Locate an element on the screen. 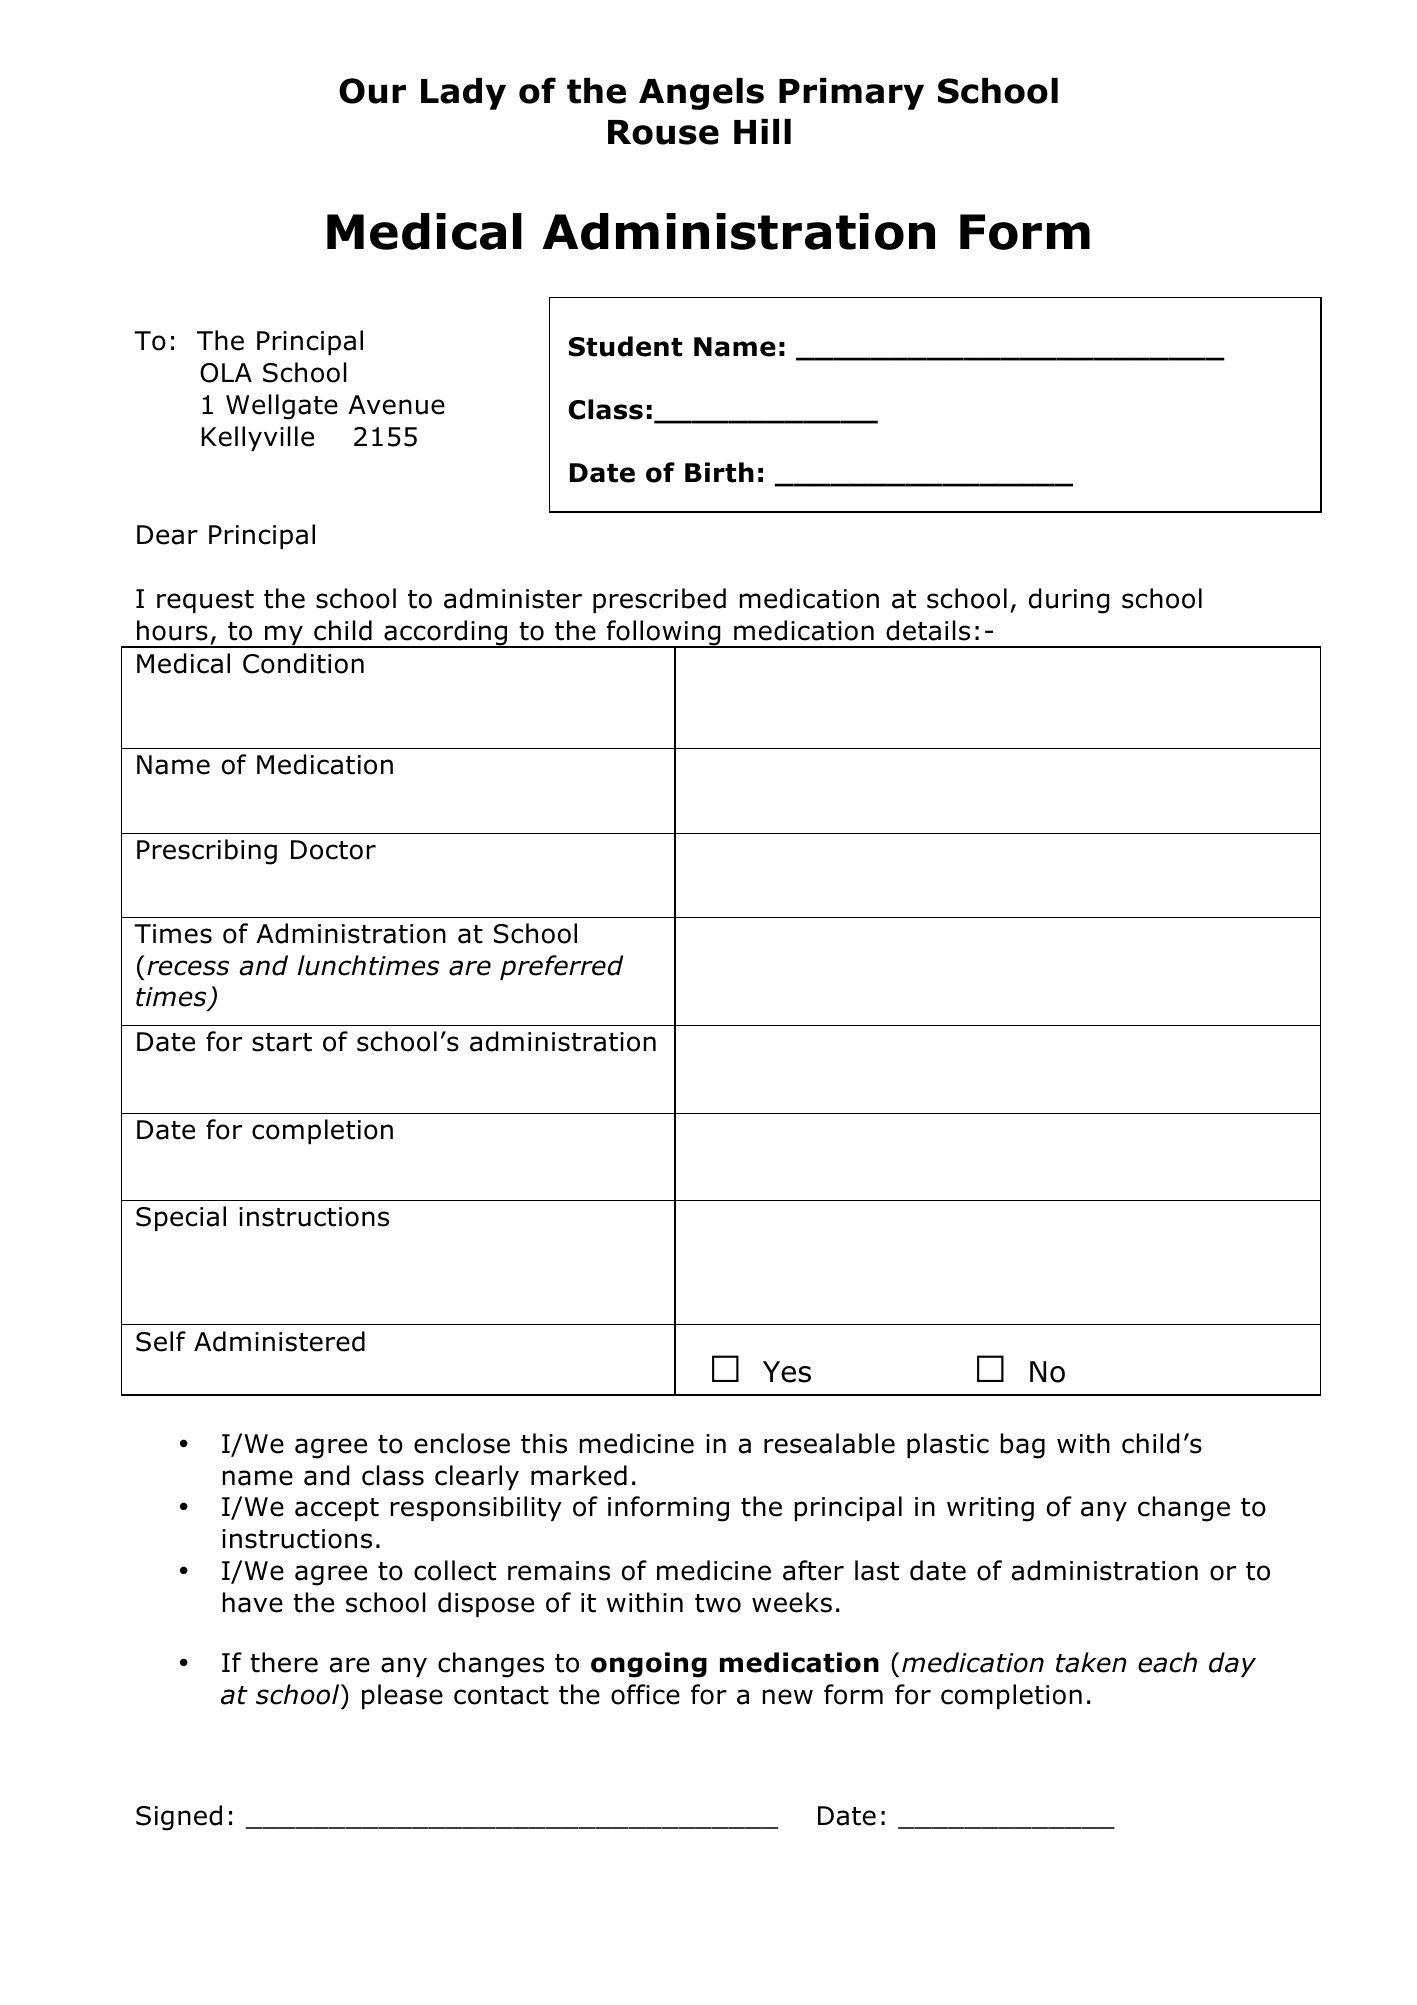 The image size is (1417, 2005). recess is located at coordinates (188, 968).
